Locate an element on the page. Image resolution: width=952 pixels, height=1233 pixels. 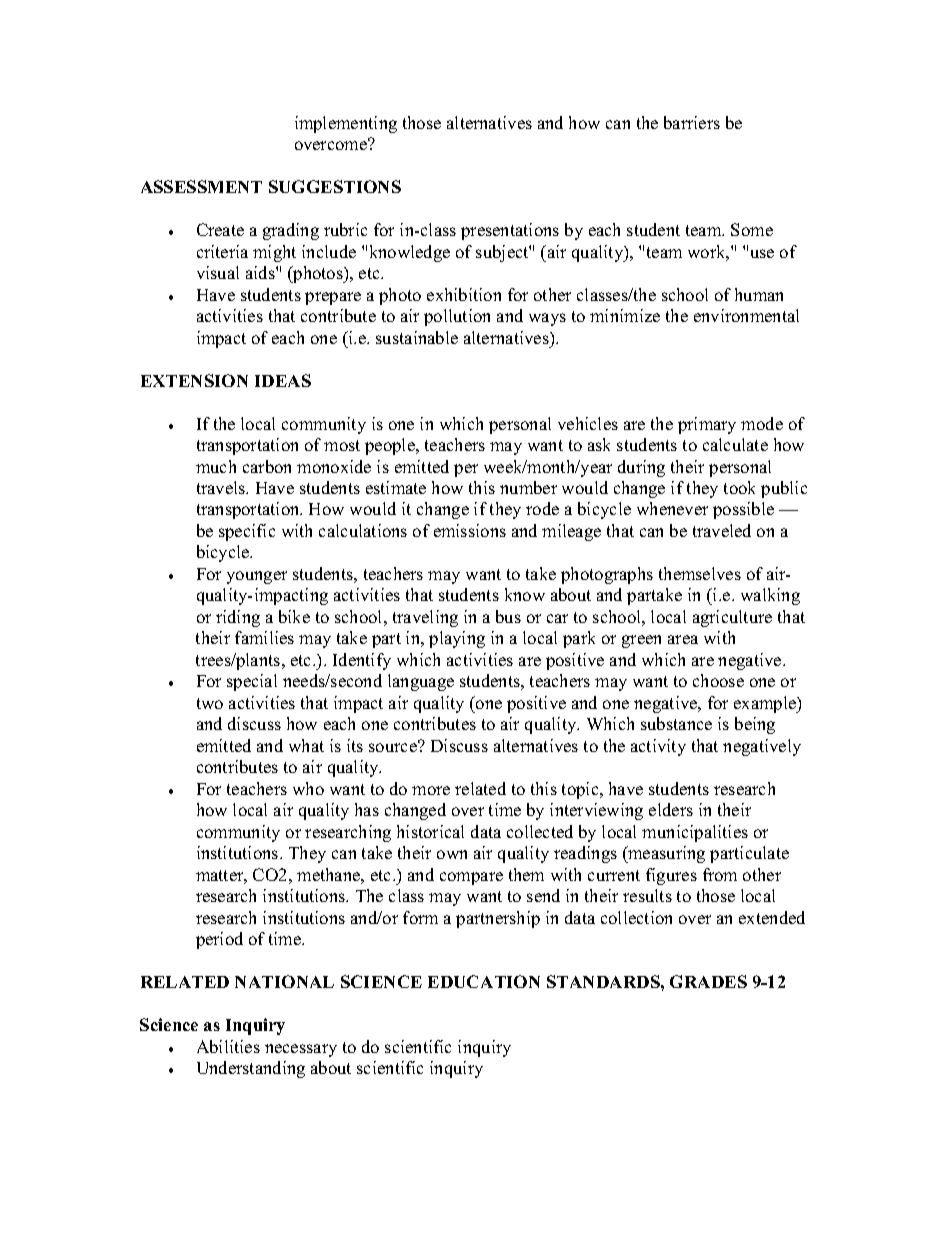
ASSESSMENT is located at coordinates (201, 186).
